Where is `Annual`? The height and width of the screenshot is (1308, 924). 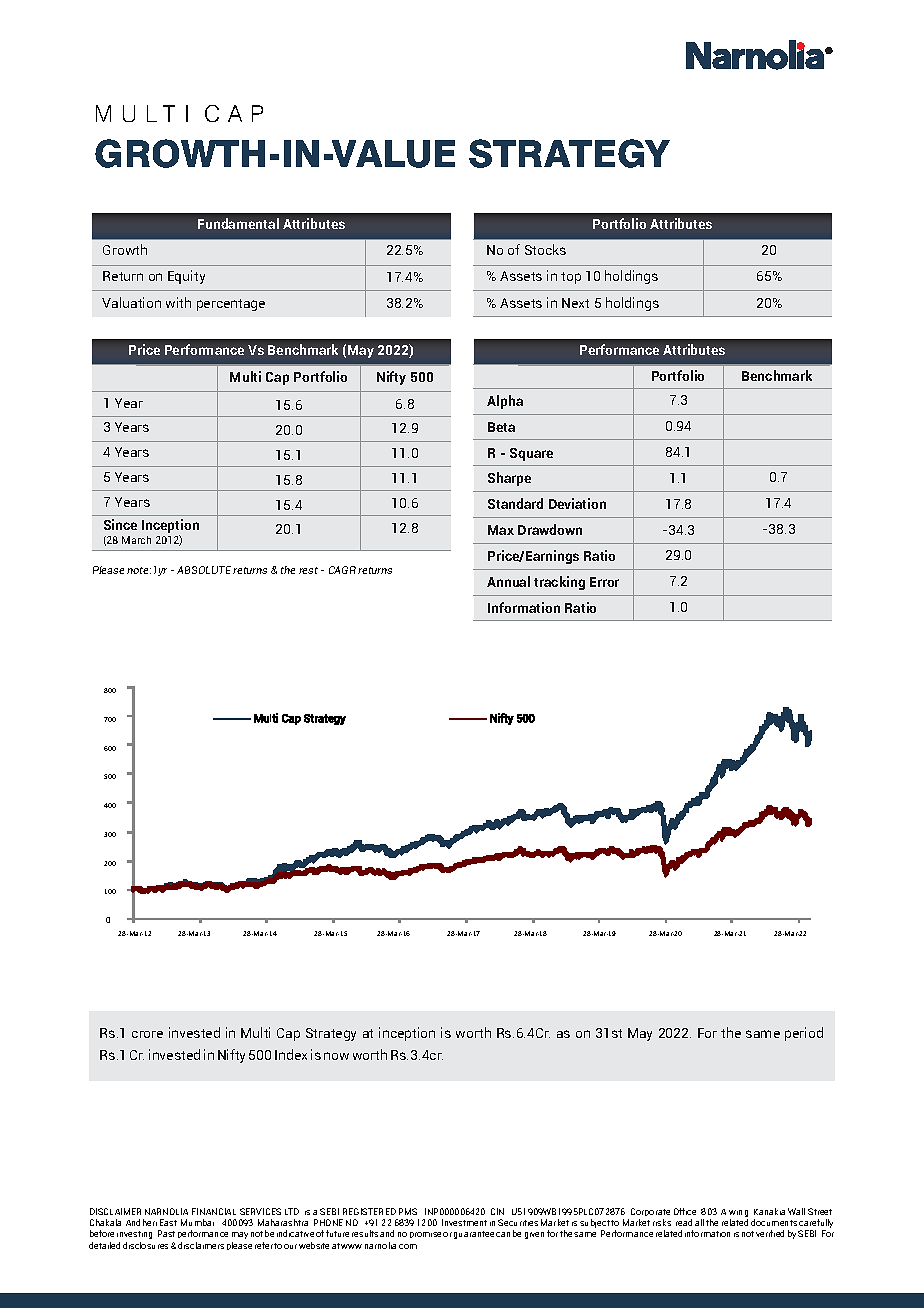
Annual is located at coordinates (508, 581).
